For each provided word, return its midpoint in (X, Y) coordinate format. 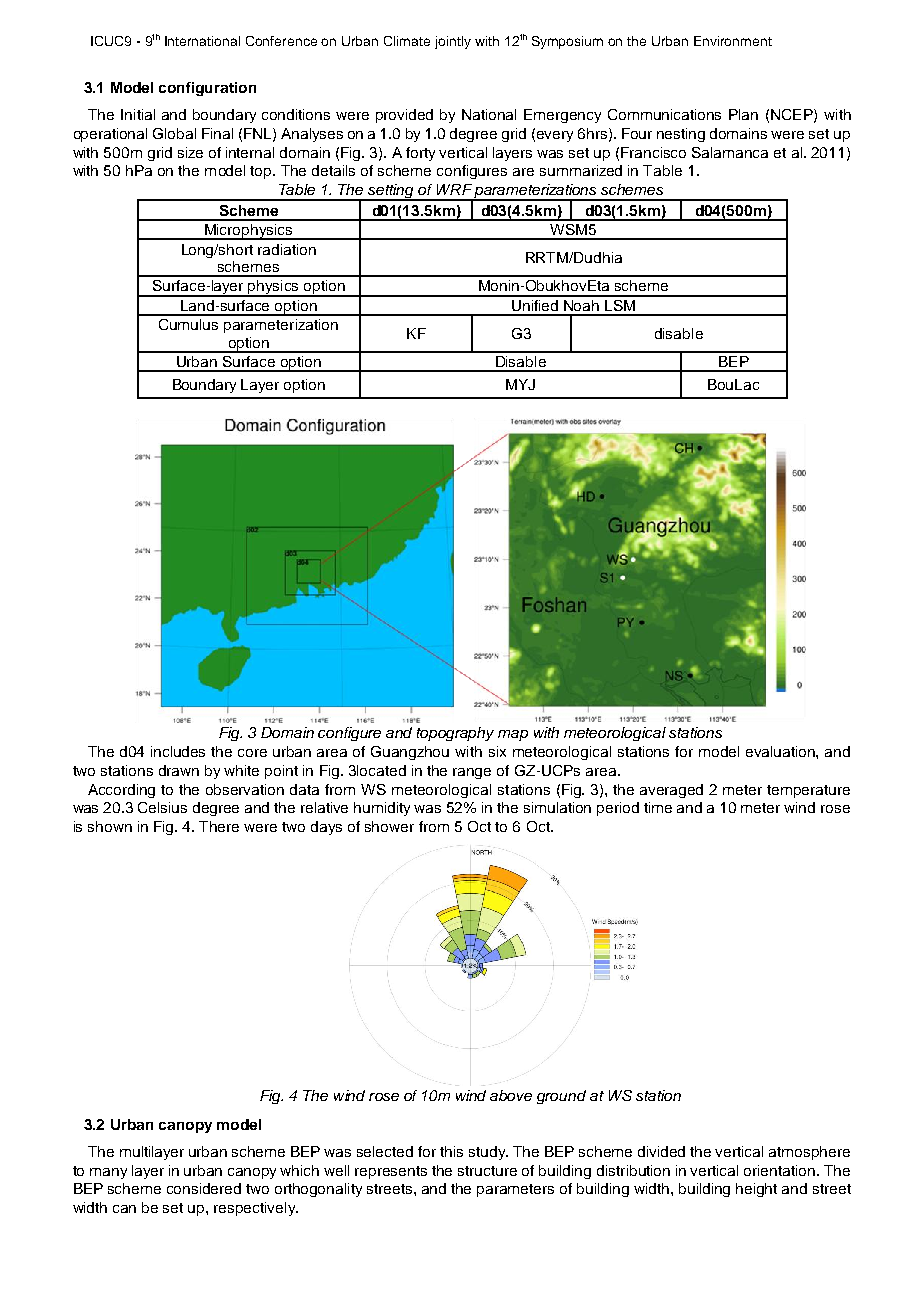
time (658, 807)
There (219, 826)
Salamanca (730, 152)
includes (178, 751)
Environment (733, 41)
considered (204, 1188)
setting (391, 192)
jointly (453, 42)
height (756, 1190)
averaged (671, 791)
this (451, 1151)
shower (389, 826)
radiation (287, 249)
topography (455, 734)
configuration (207, 89)
